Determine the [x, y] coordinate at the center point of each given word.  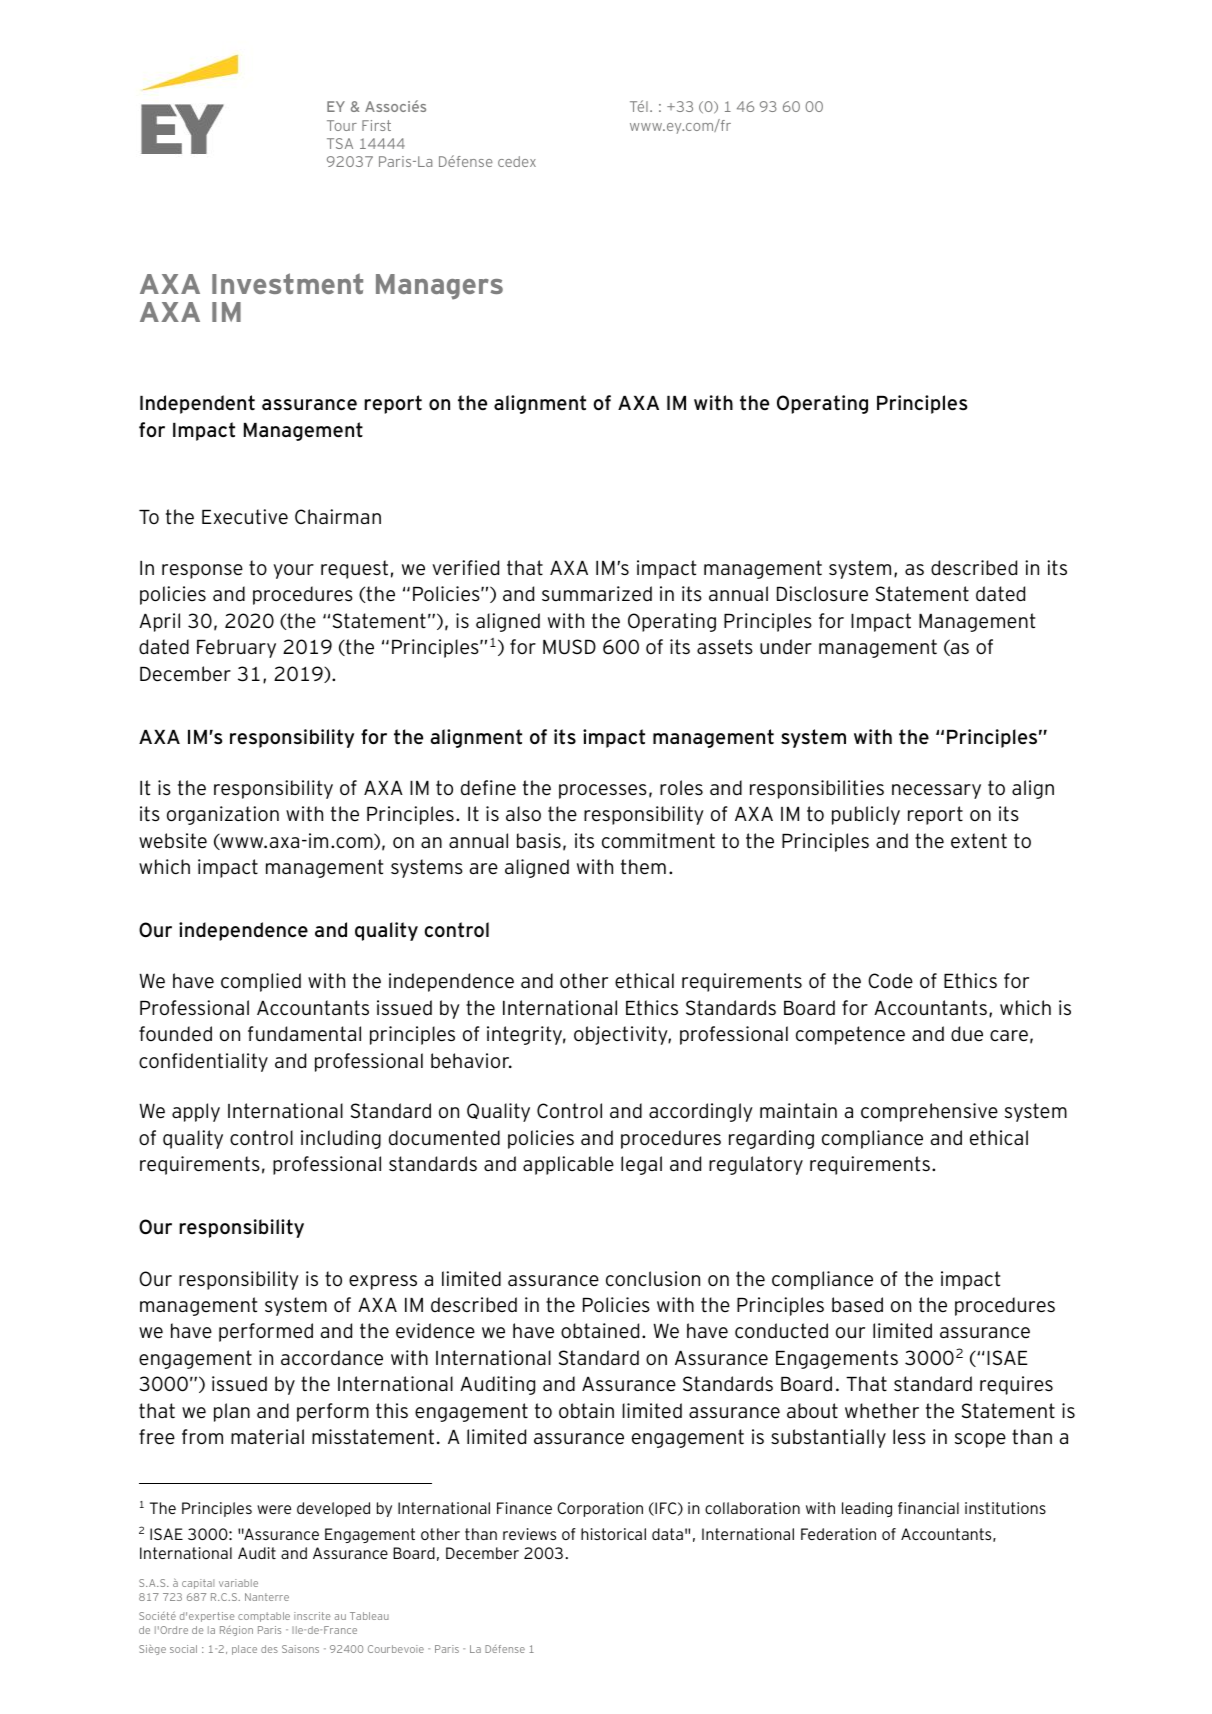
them [643, 867]
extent [979, 841]
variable [238, 1583]
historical [613, 1534]
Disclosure [822, 594]
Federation [838, 1534]
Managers [439, 287]
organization [223, 815]
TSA [340, 143]
